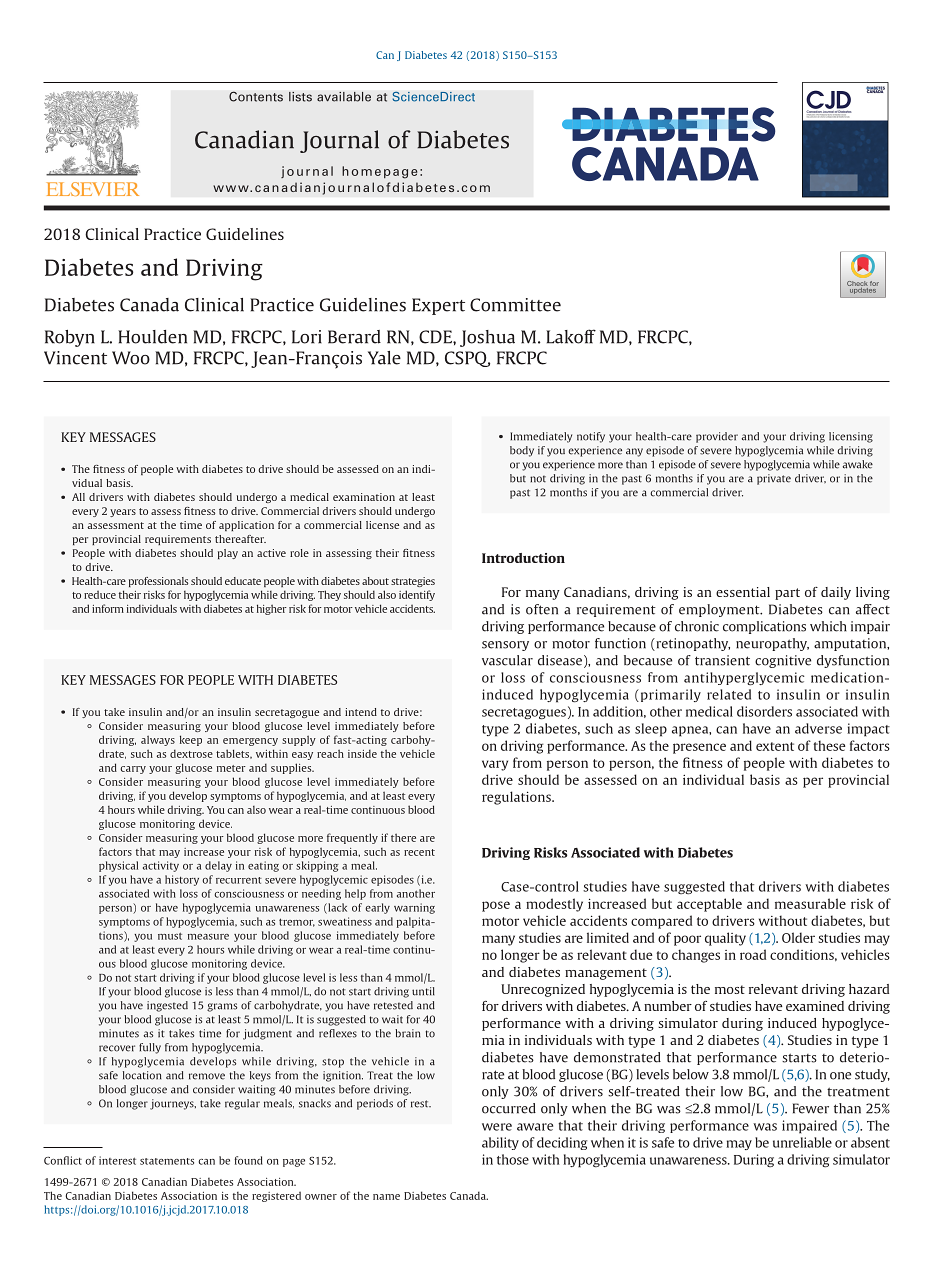 This screenshot has width=952, height=1275. Describe the element at coordinates (571, 336) in the screenshot. I see `Lakoff` at that location.
